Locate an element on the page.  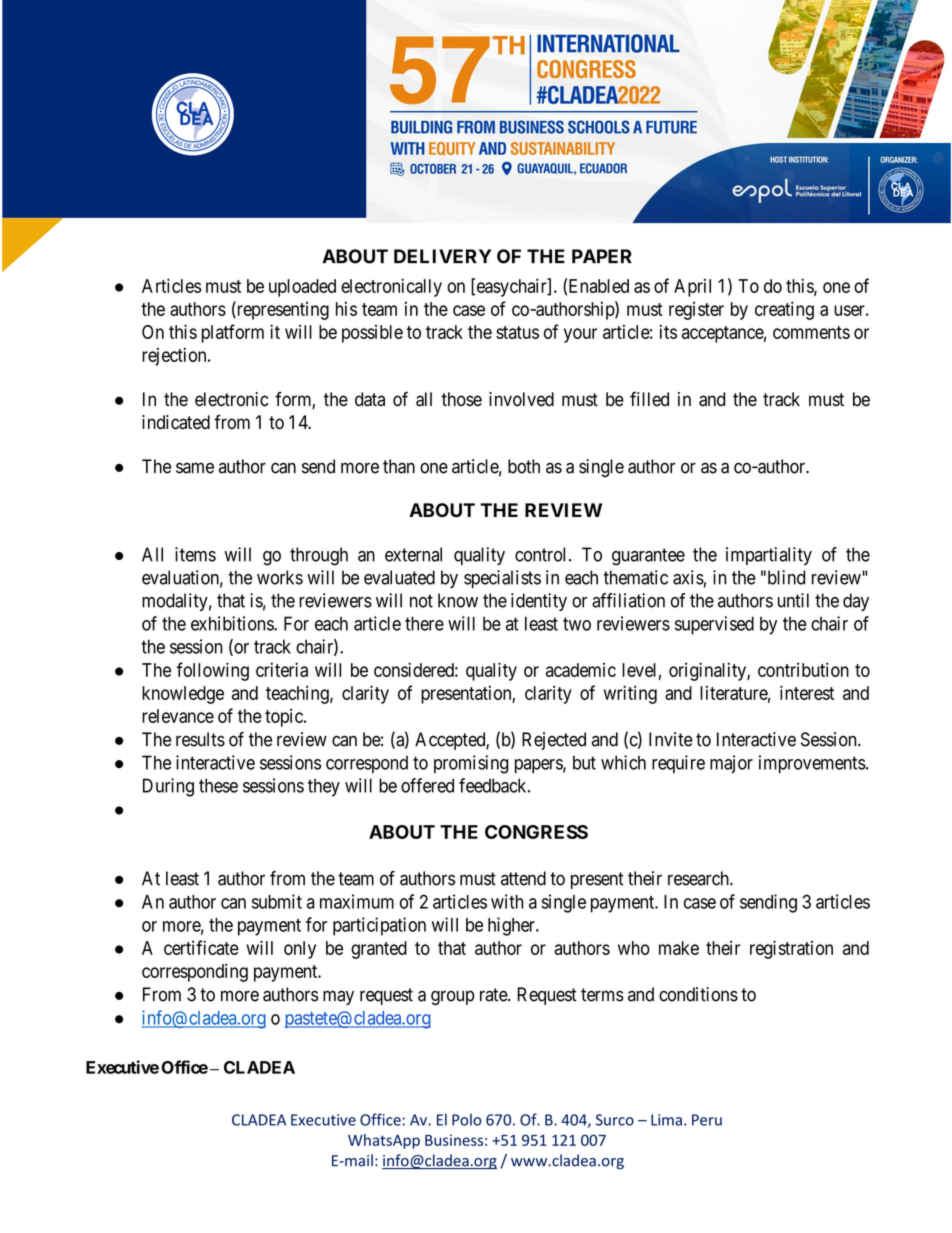
Peru is located at coordinates (707, 1120).
